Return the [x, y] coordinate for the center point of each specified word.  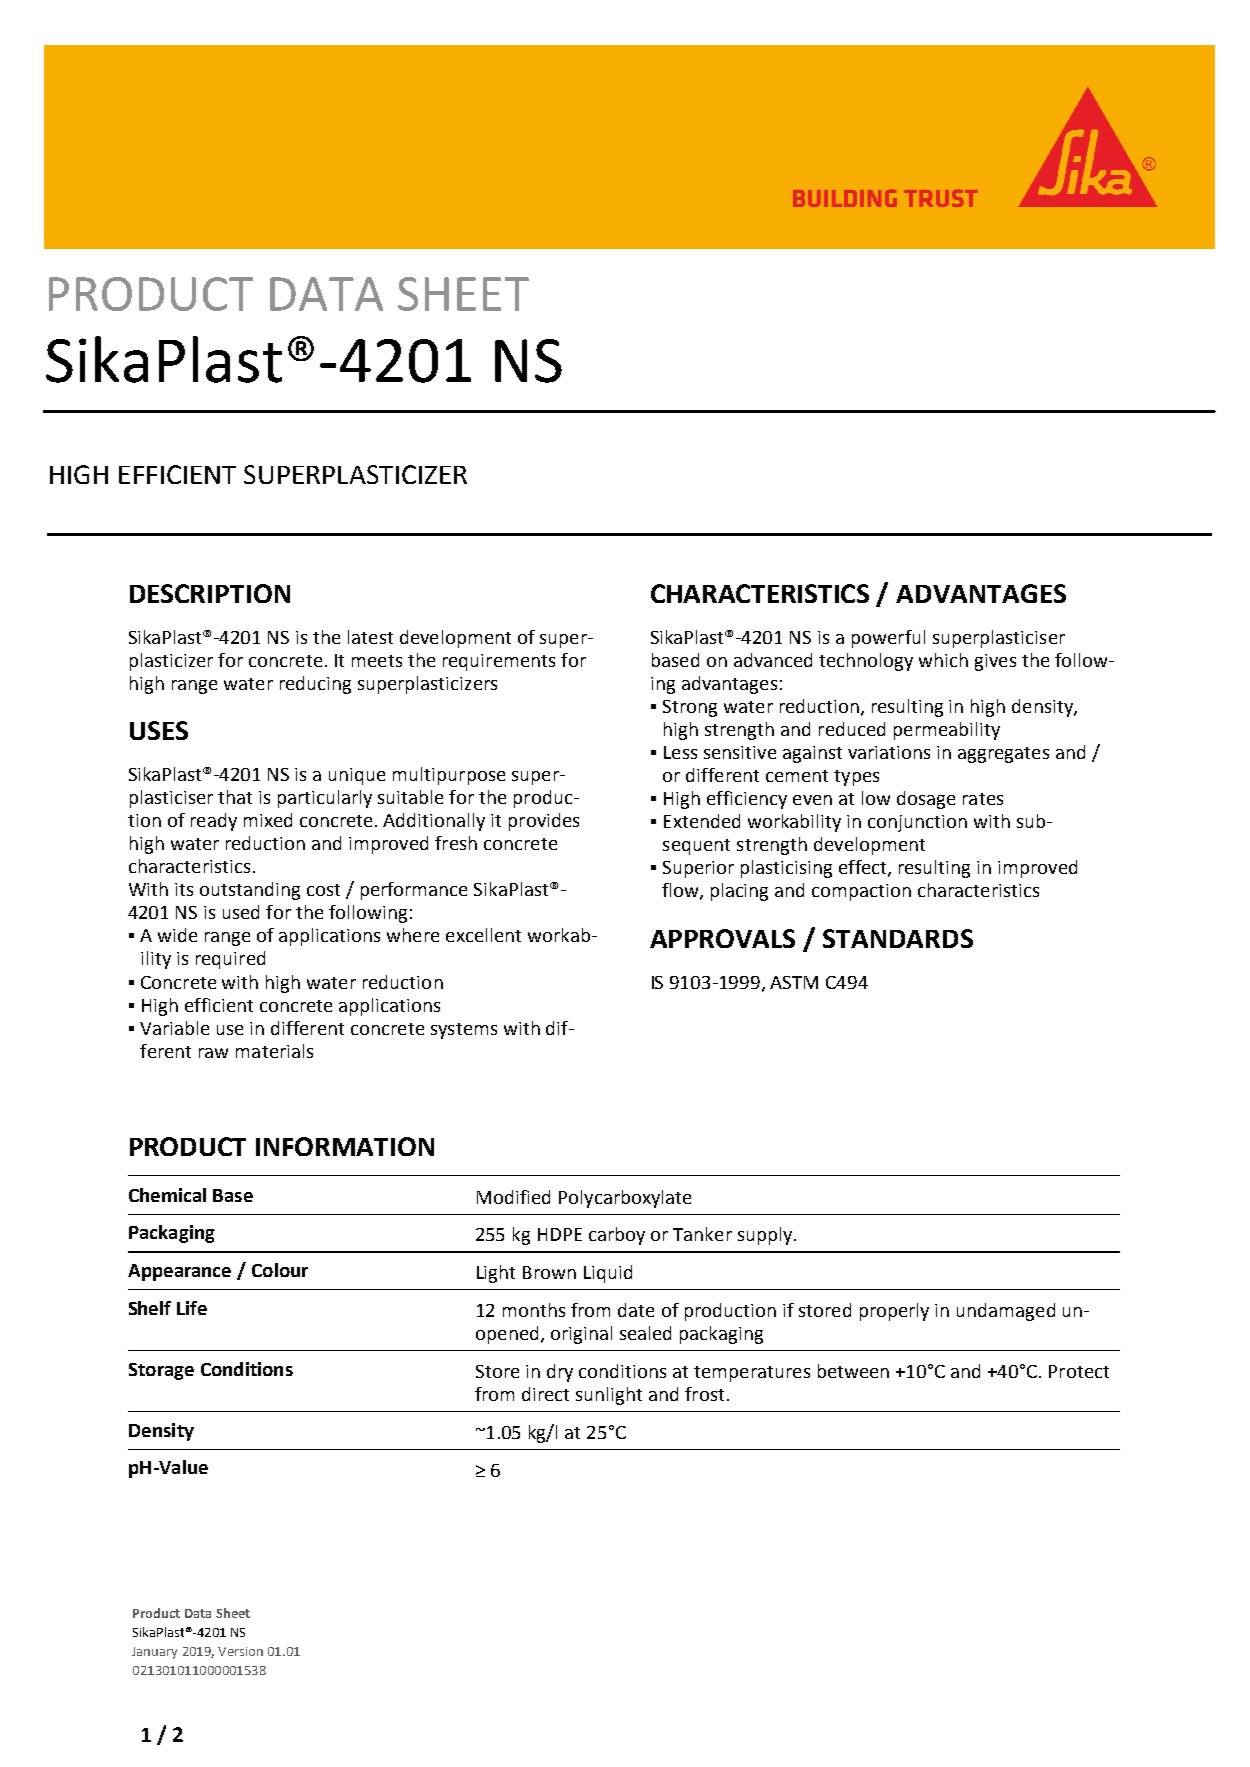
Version [240, 1651]
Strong [690, 708]
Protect [1079, 1371]
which [943, 660]
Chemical [167, 1195]
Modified [513, 1197]
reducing [315, 685]
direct [545, 1394]
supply [766, 1236]
